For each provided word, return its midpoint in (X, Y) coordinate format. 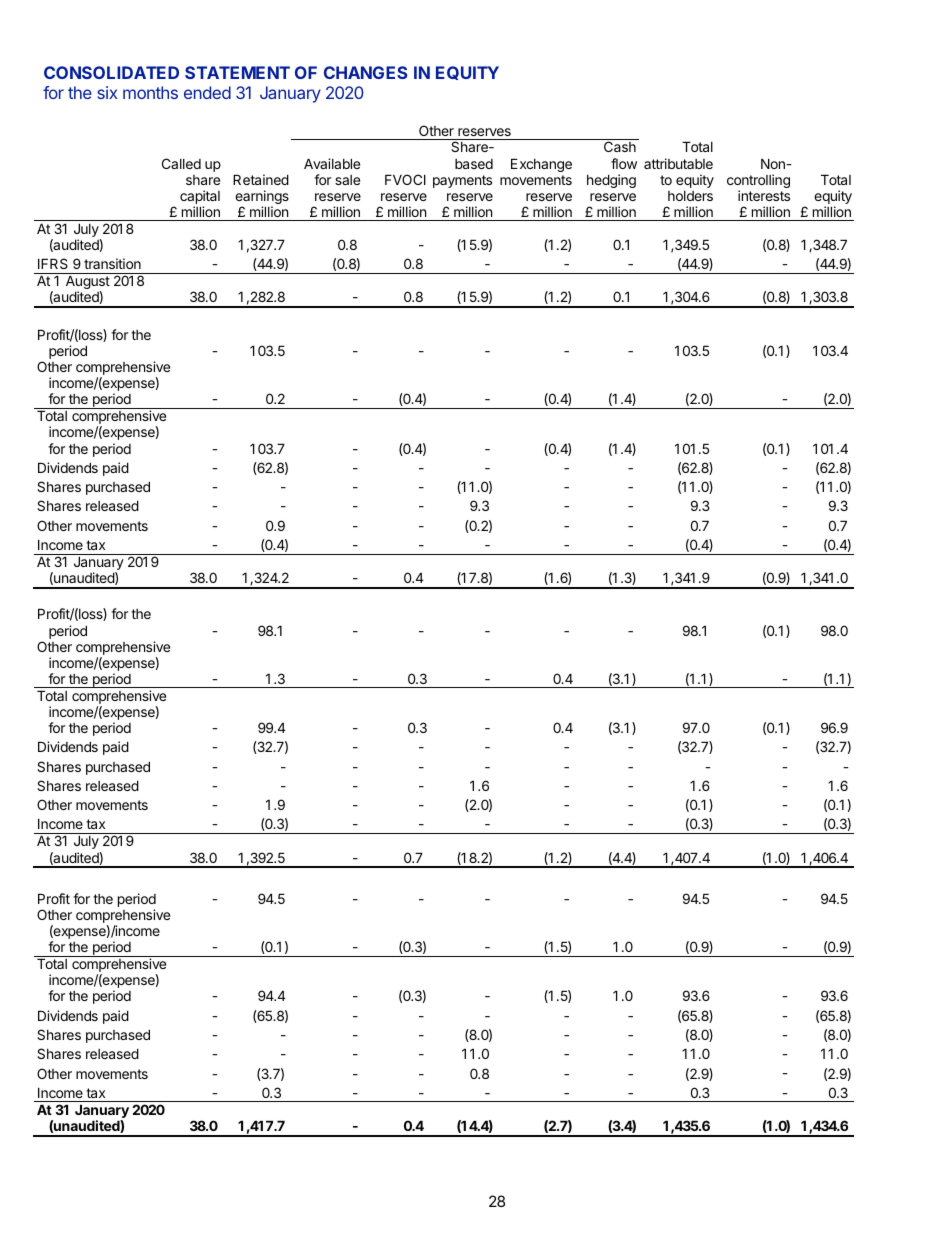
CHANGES (365, 72)
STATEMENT (237, 72)
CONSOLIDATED (111, 72)
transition (112, 263)
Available (332, 163)
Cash (620, 146)
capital (200, 198)
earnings (262, 198)
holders (690, 196)
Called (181, 163)
